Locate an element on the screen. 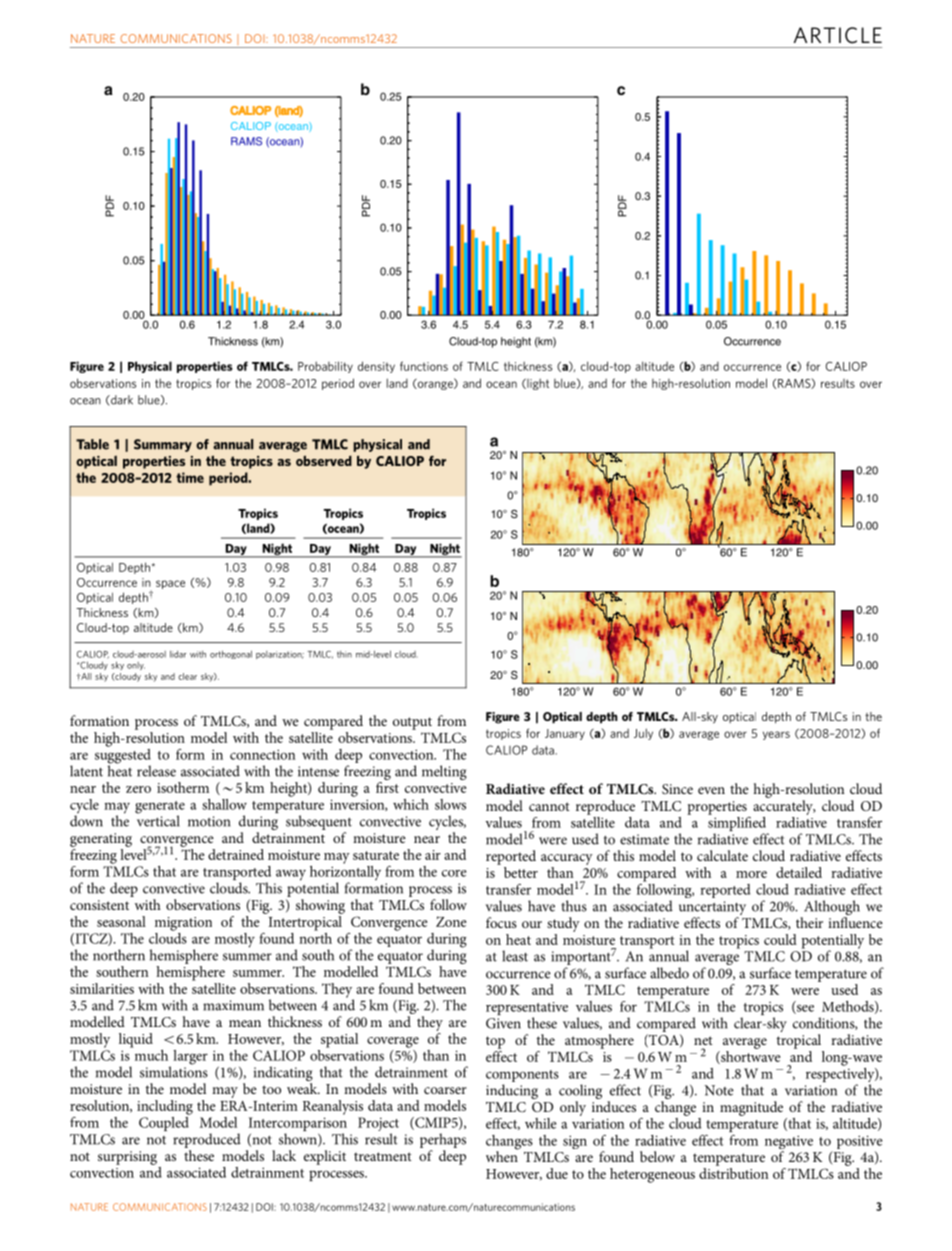  years is located at coordinates (776, 735).
